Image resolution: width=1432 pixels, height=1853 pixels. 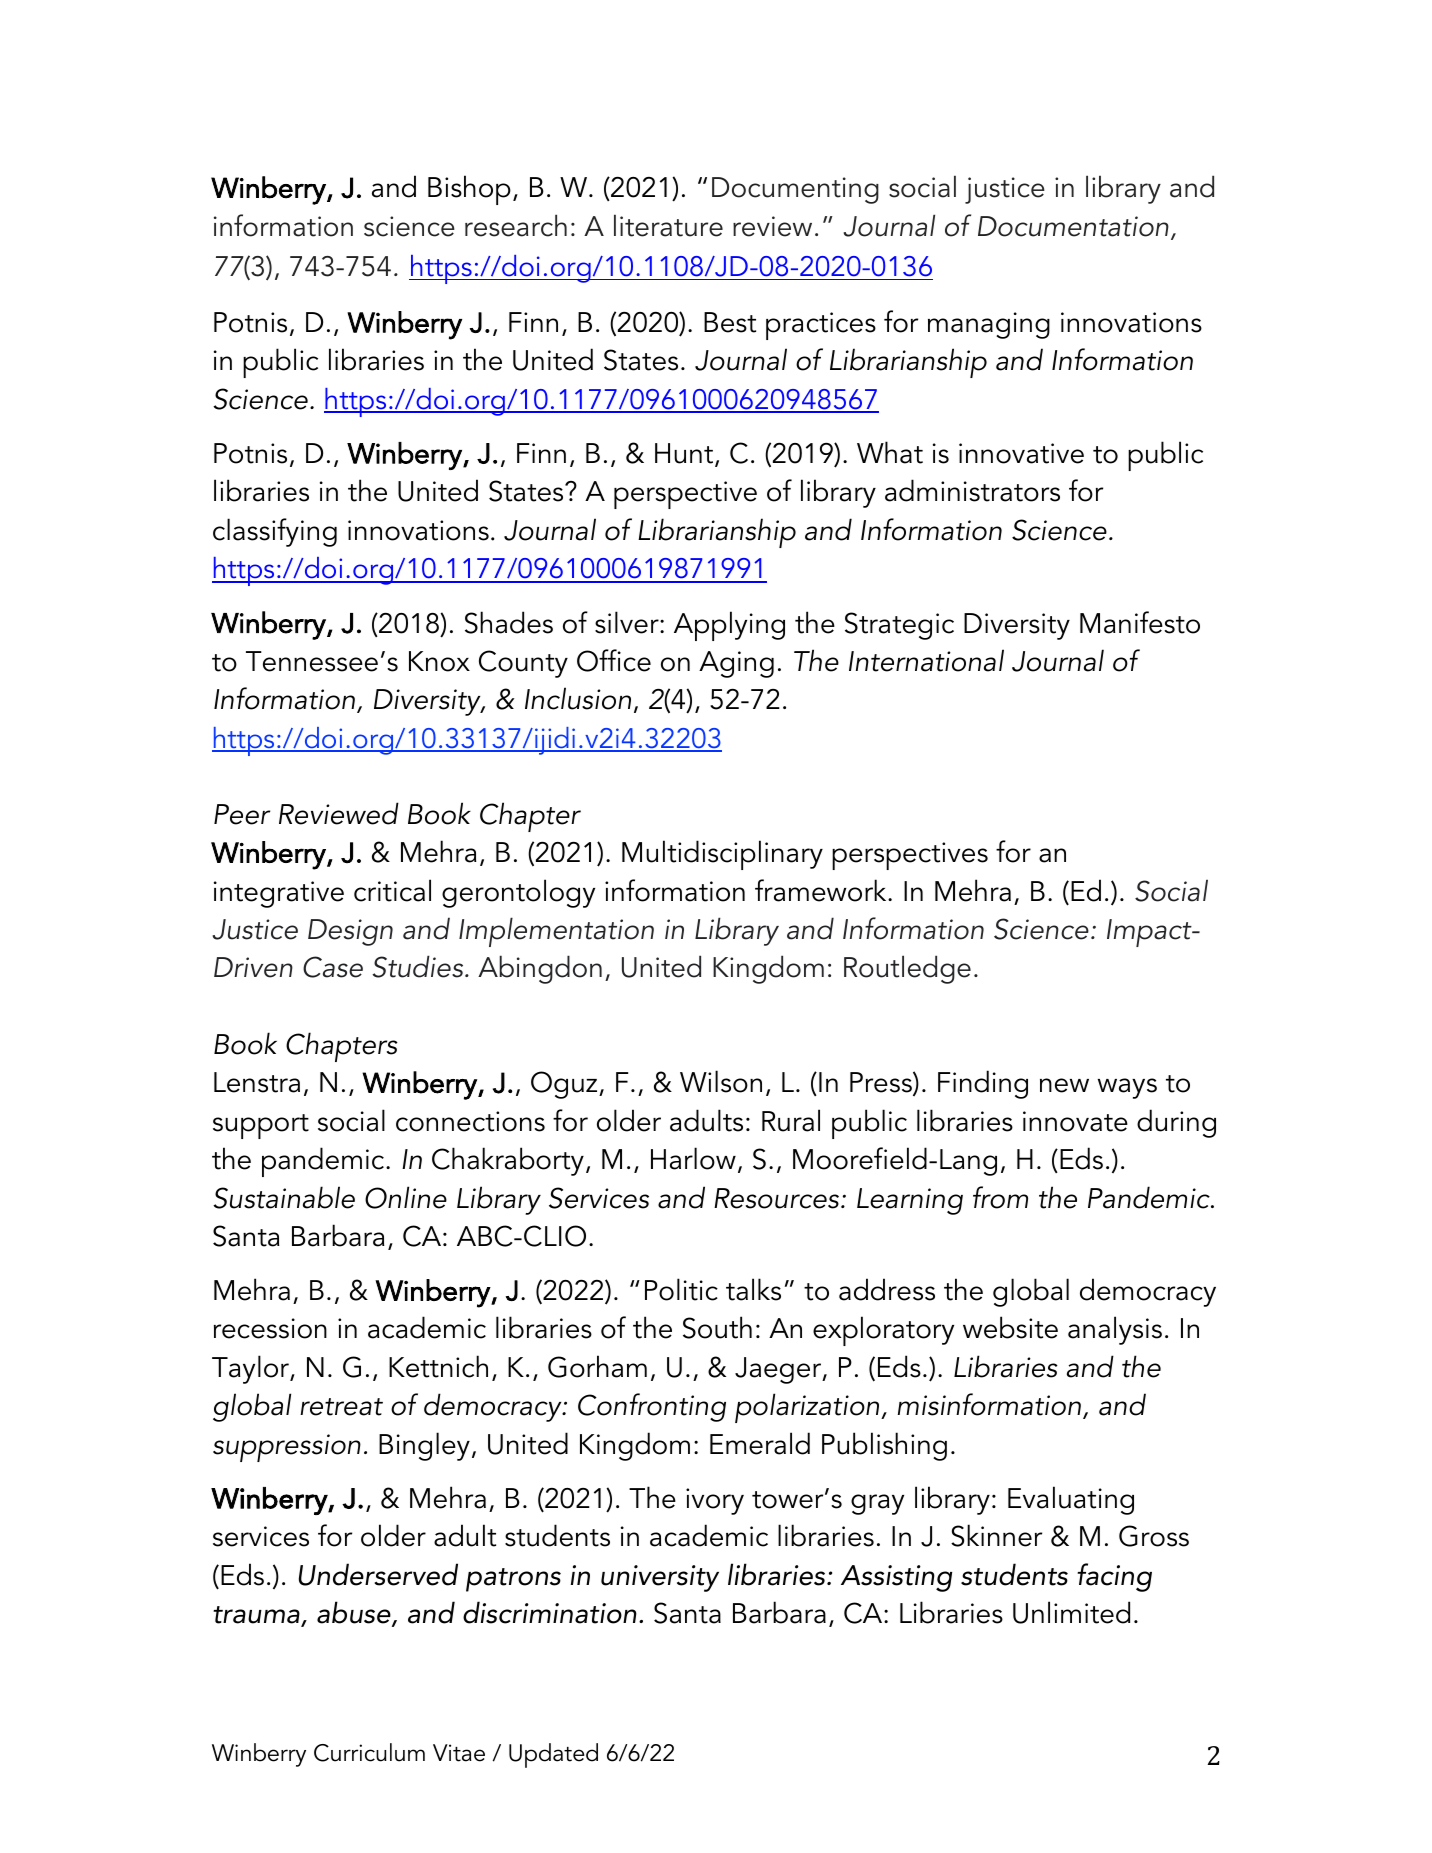 What do you see at coordinates (1140, 622) in the screenshot?
I see `Manifesto` at bounding box center [1140, 622].
